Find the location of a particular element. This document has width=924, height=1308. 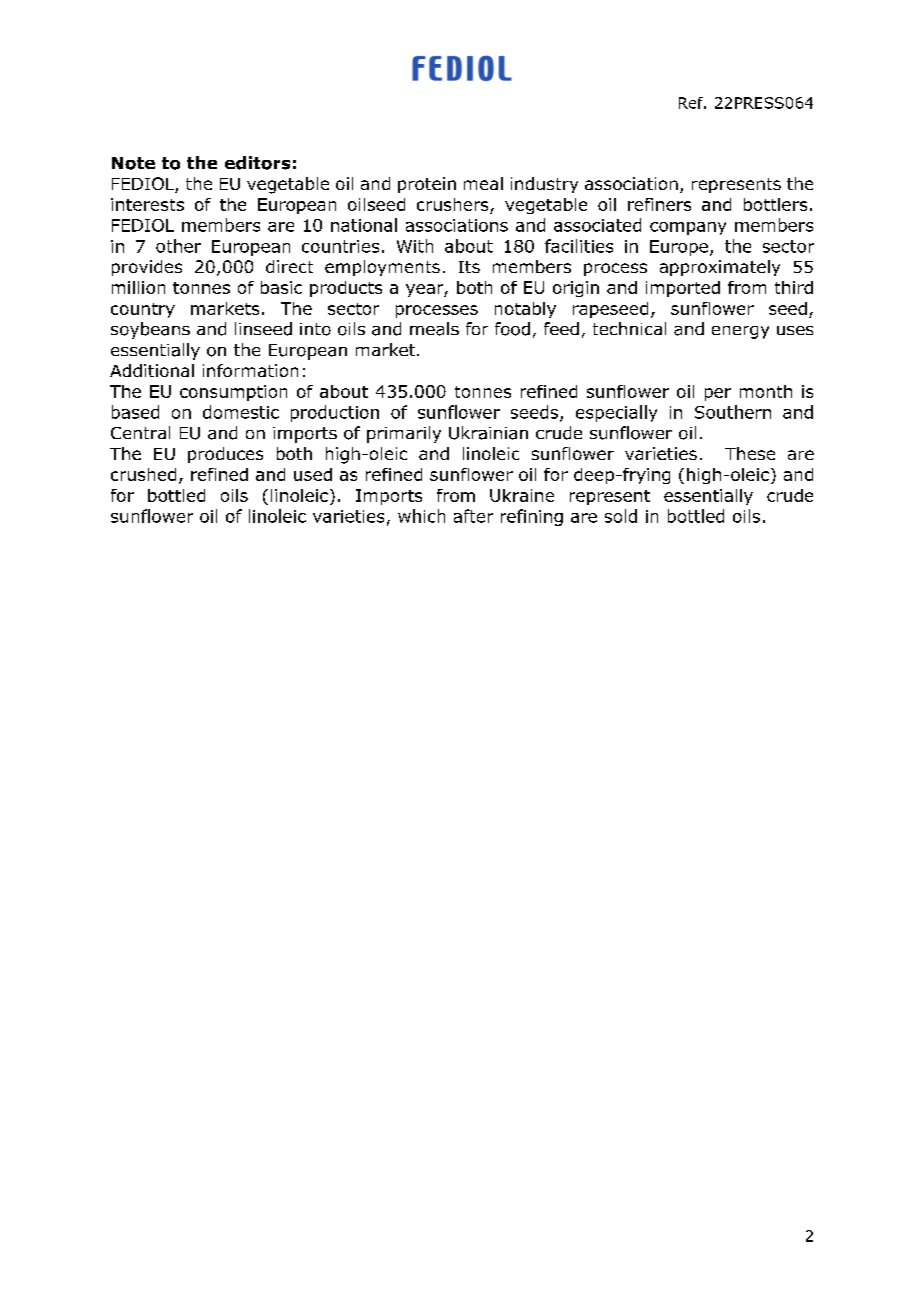

editors is located at coordinates (257, 163).
